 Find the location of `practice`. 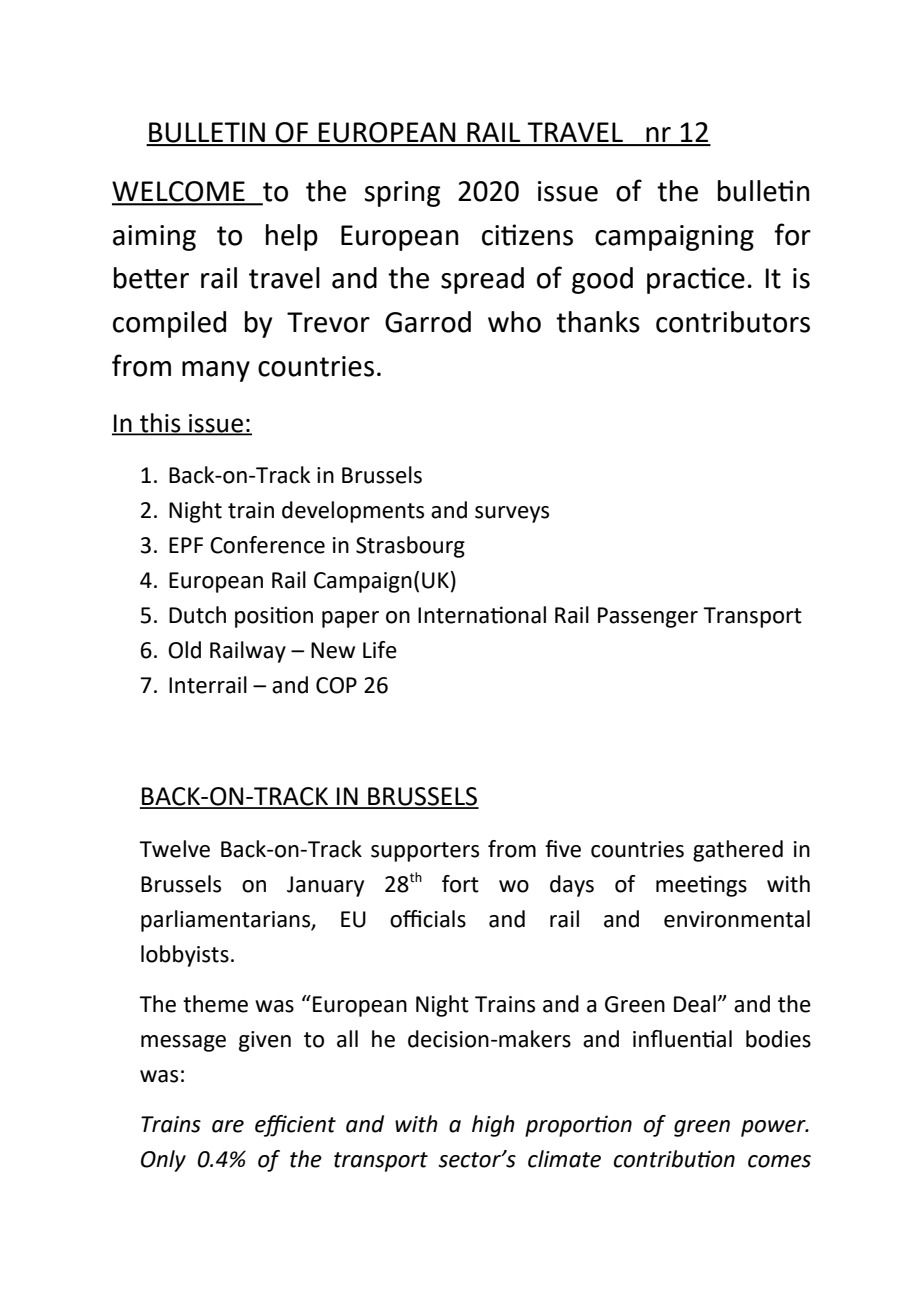

practice is located at coordinates (696, 280).
